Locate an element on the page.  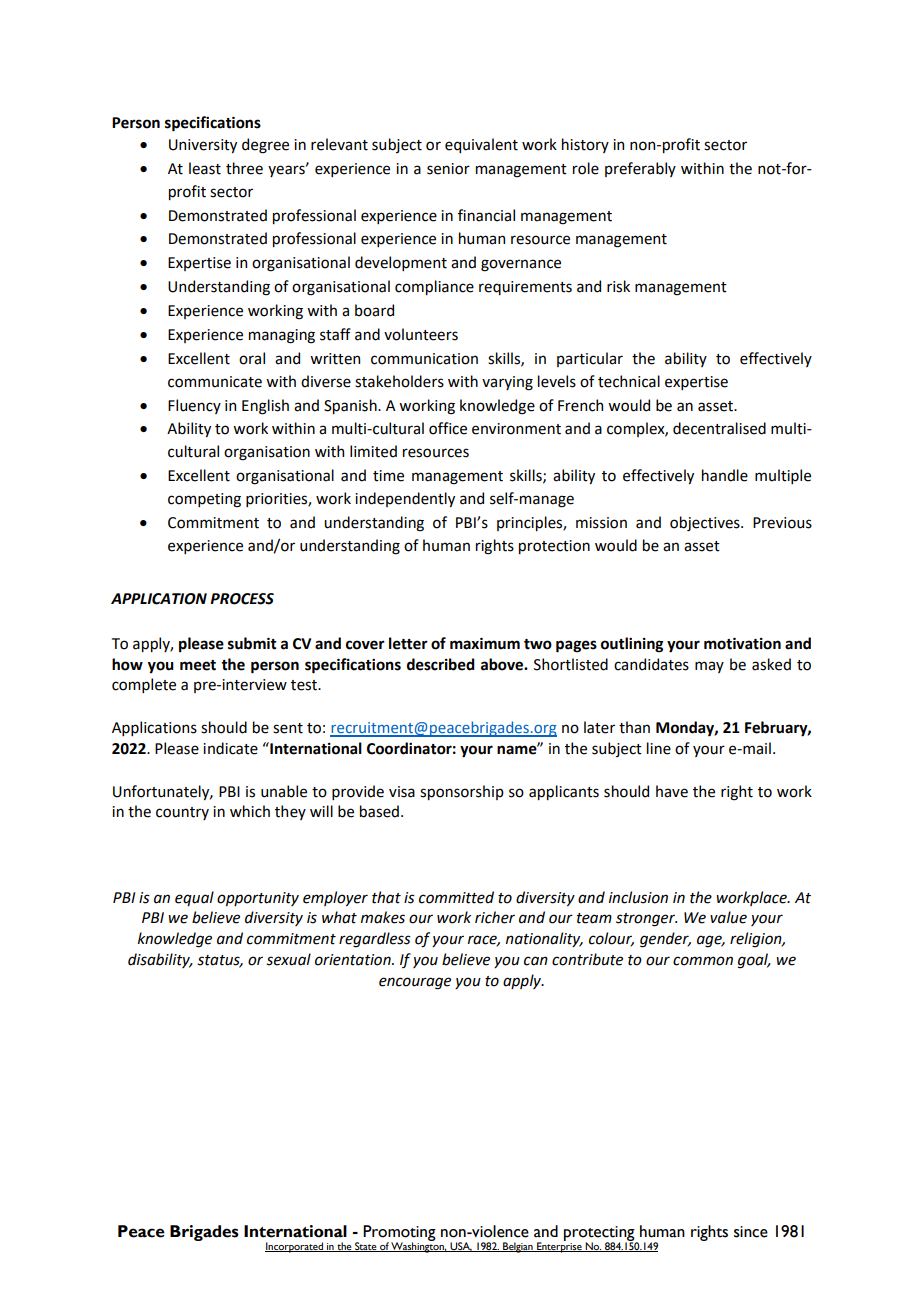
meet is located at coordinates (198, 665).
